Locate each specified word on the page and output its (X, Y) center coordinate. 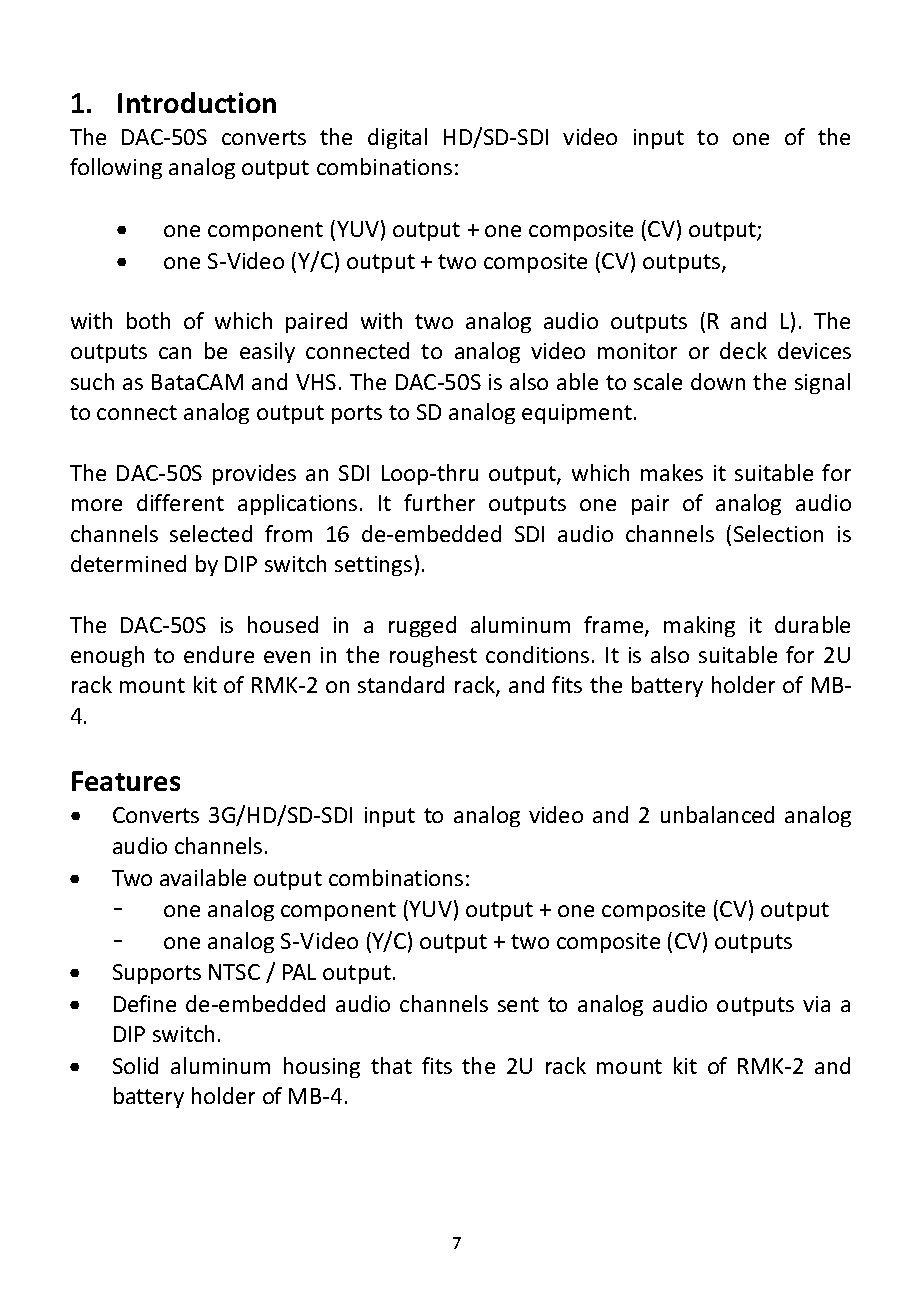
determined (128, 563)
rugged (422, 626)
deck (743, 350)
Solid (135, 1065)
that (391, 1065)
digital (397, 138)
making (699, 626)
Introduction (197, 102)
